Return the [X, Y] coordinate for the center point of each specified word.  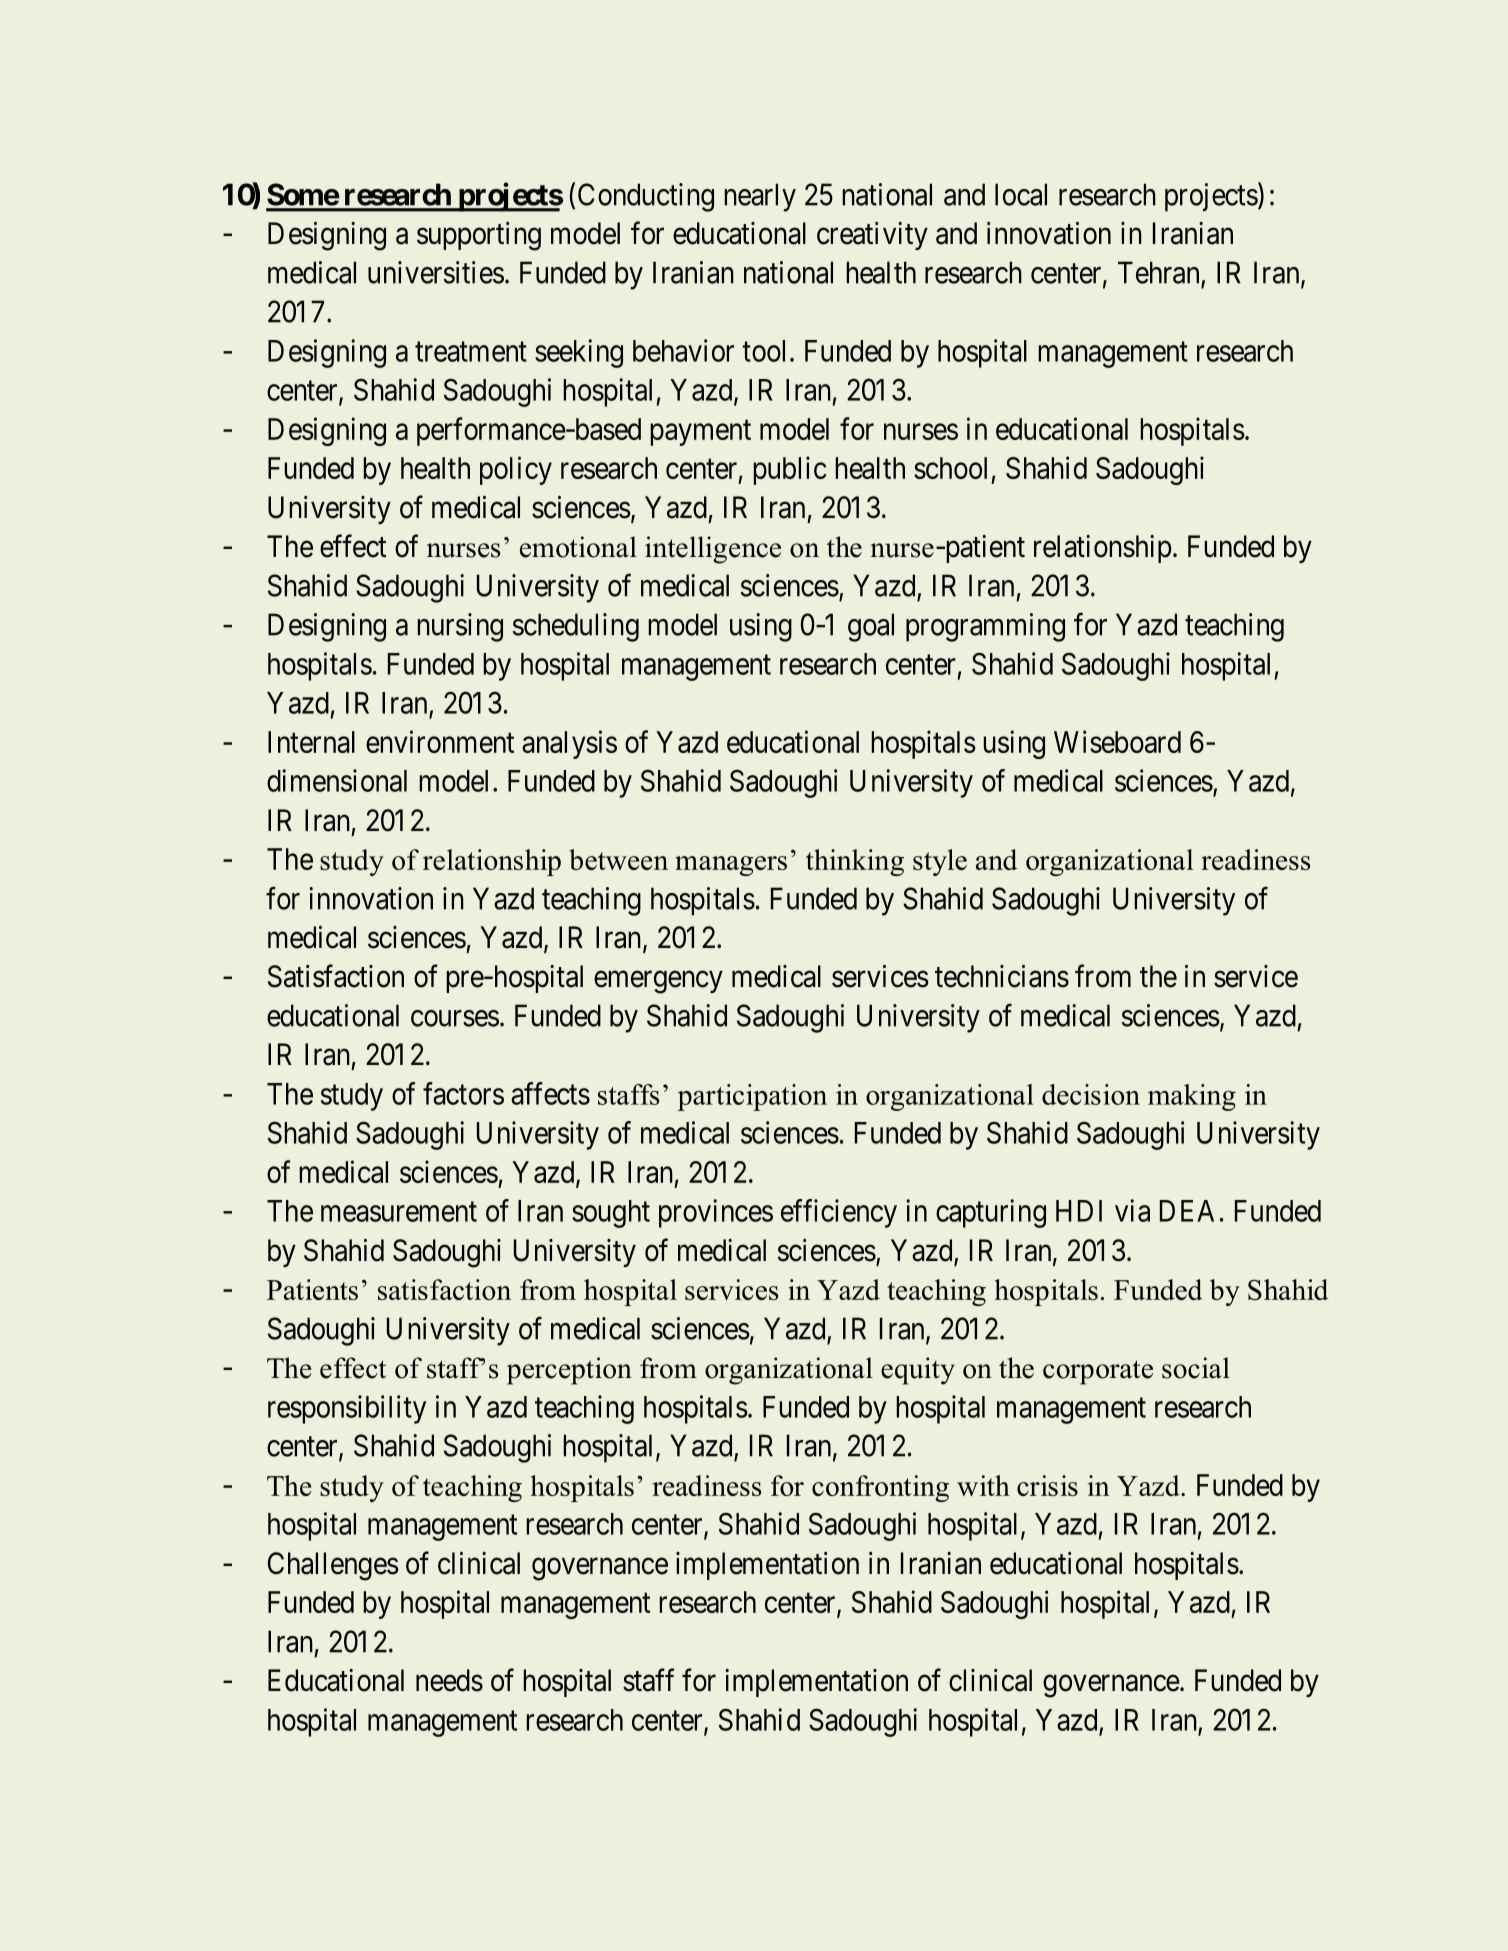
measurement [399, 1212]
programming [985, 627]
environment [440, 741]
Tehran [1158, 272]
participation [752, 1097]
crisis [1047, 1485]
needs [449, 1680]
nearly [760, 197]
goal [871, 627]
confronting [880, 1488]
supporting [479, 236]
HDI [1079, 1211]
